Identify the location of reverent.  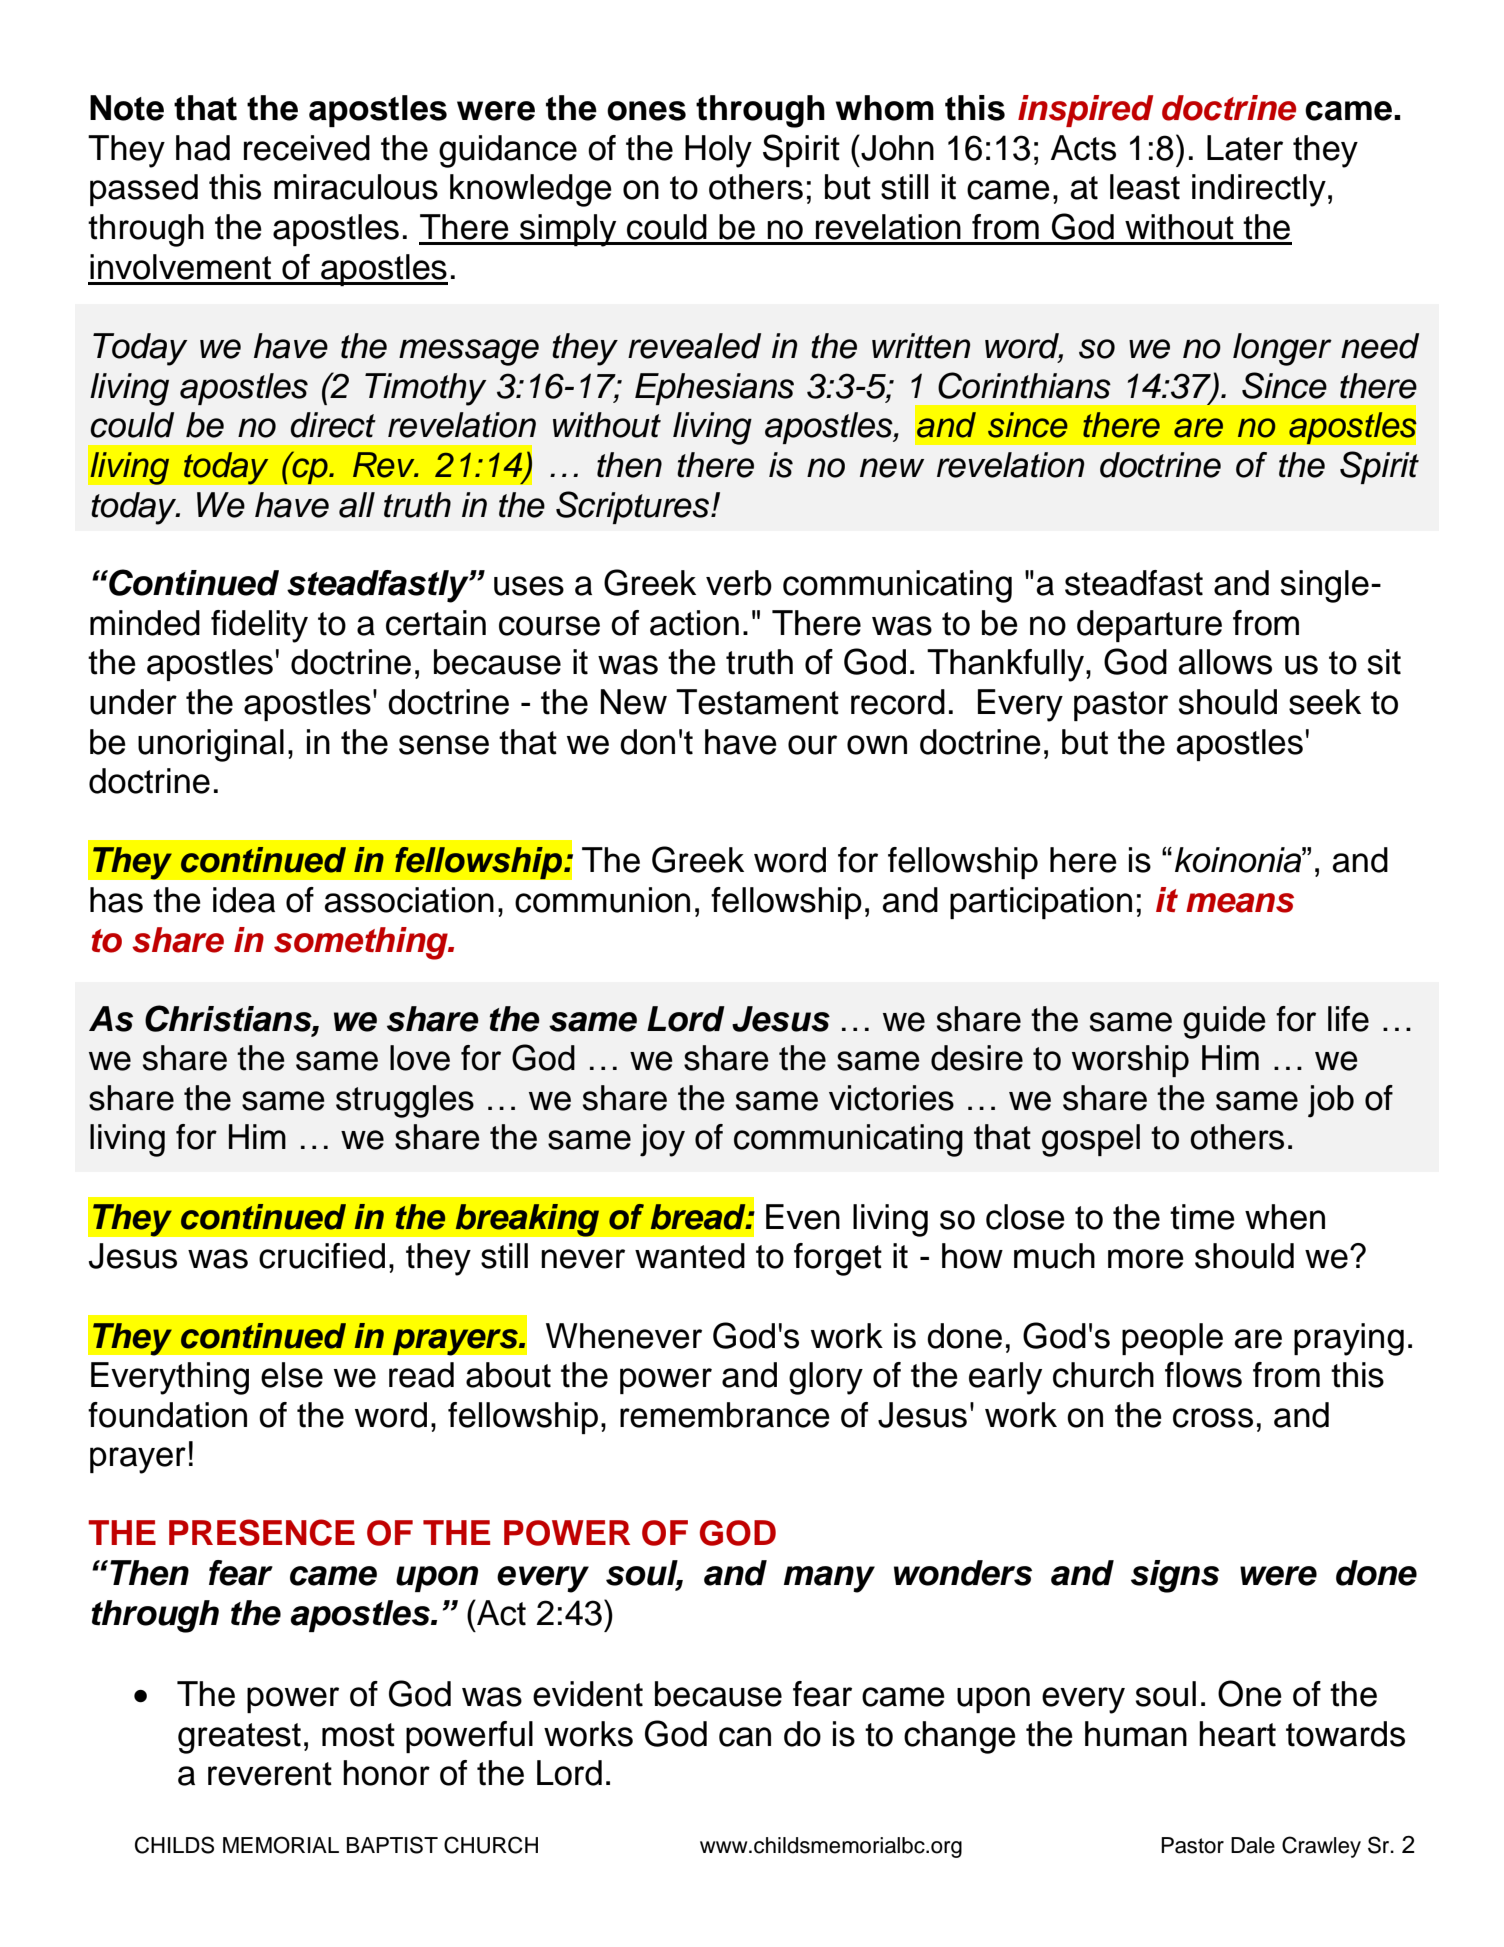
(270, 1774).
